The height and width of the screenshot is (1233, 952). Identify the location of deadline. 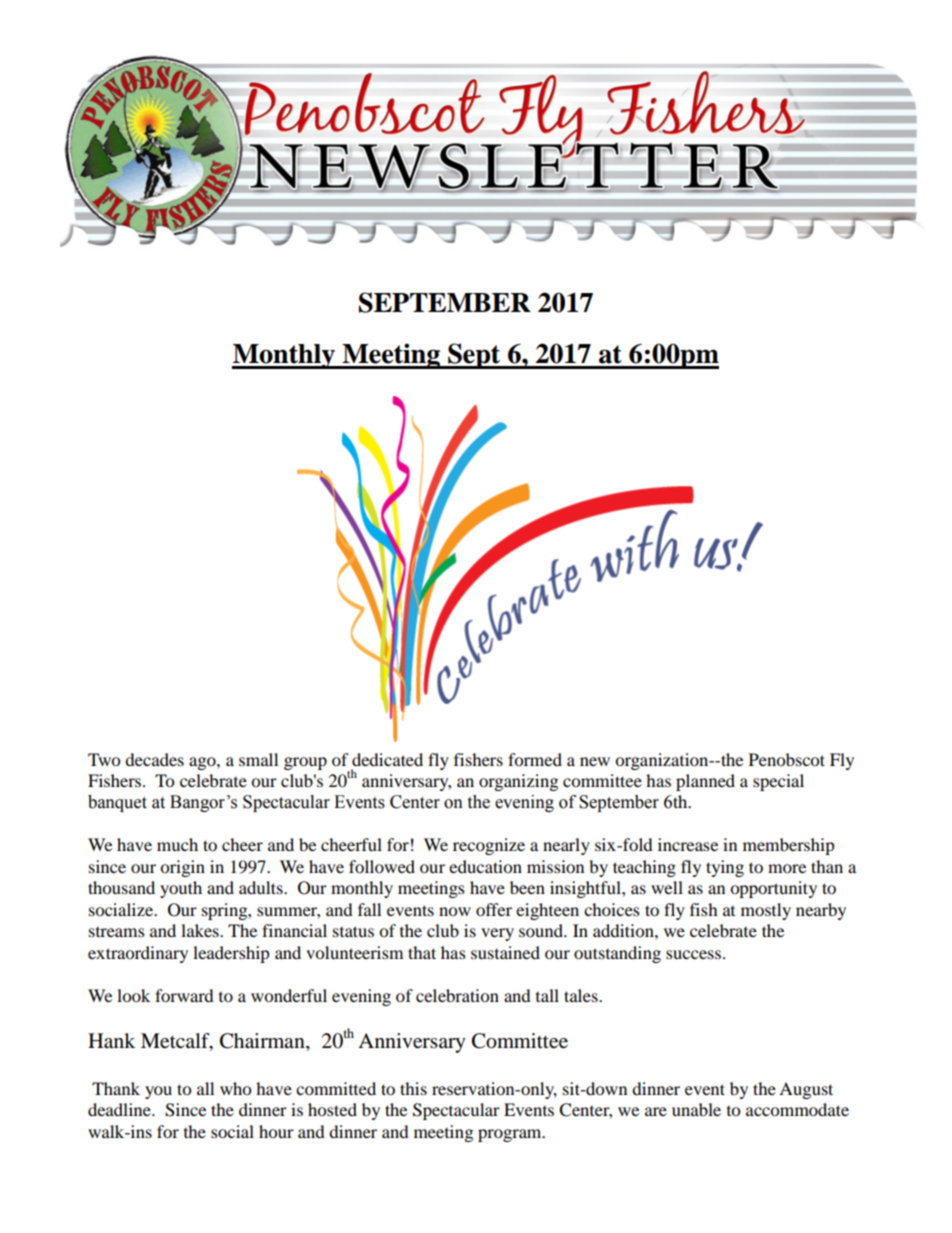
(120, 1109).
